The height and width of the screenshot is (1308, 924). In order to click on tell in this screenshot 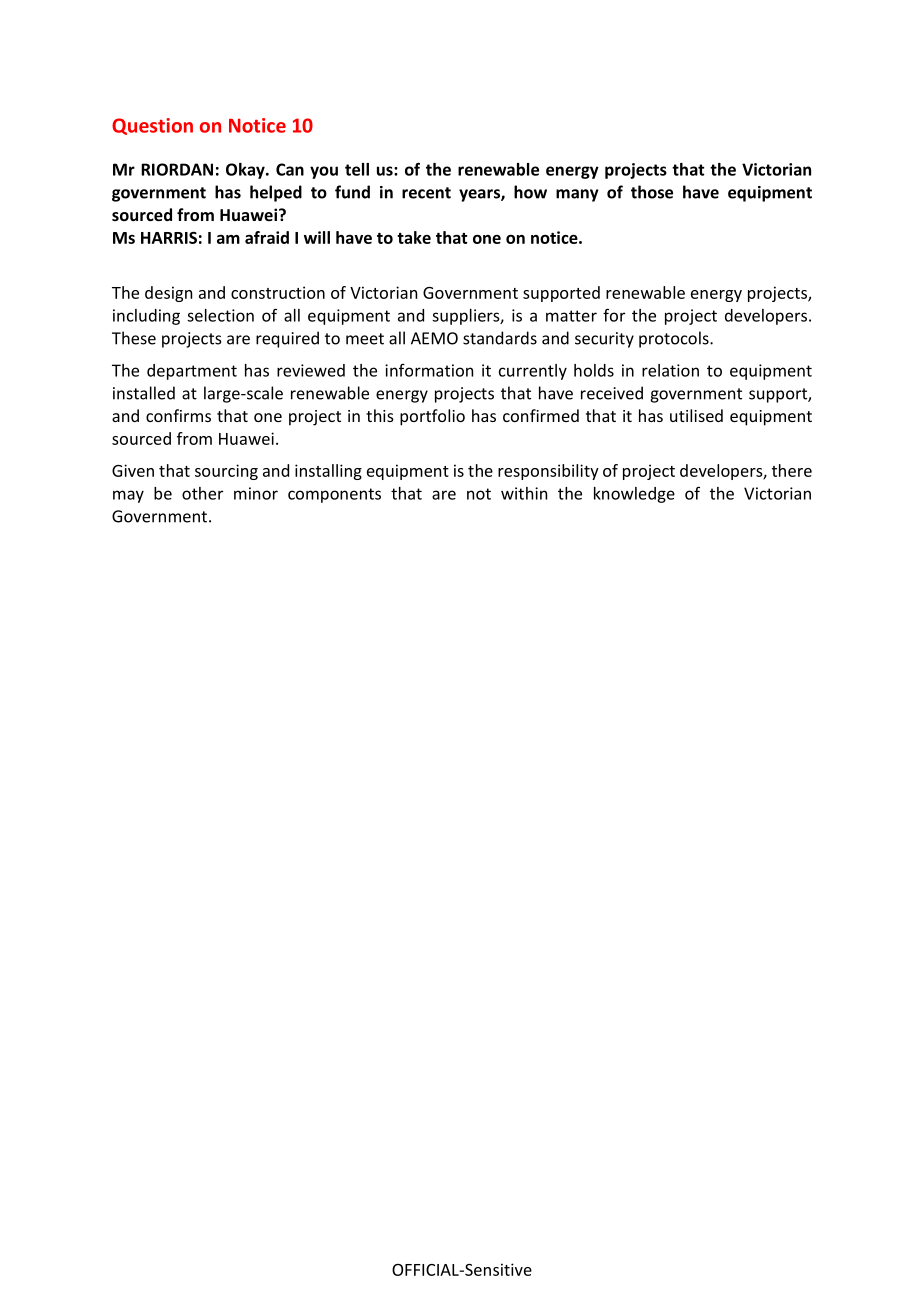, I will do `click(357, 169)`.
